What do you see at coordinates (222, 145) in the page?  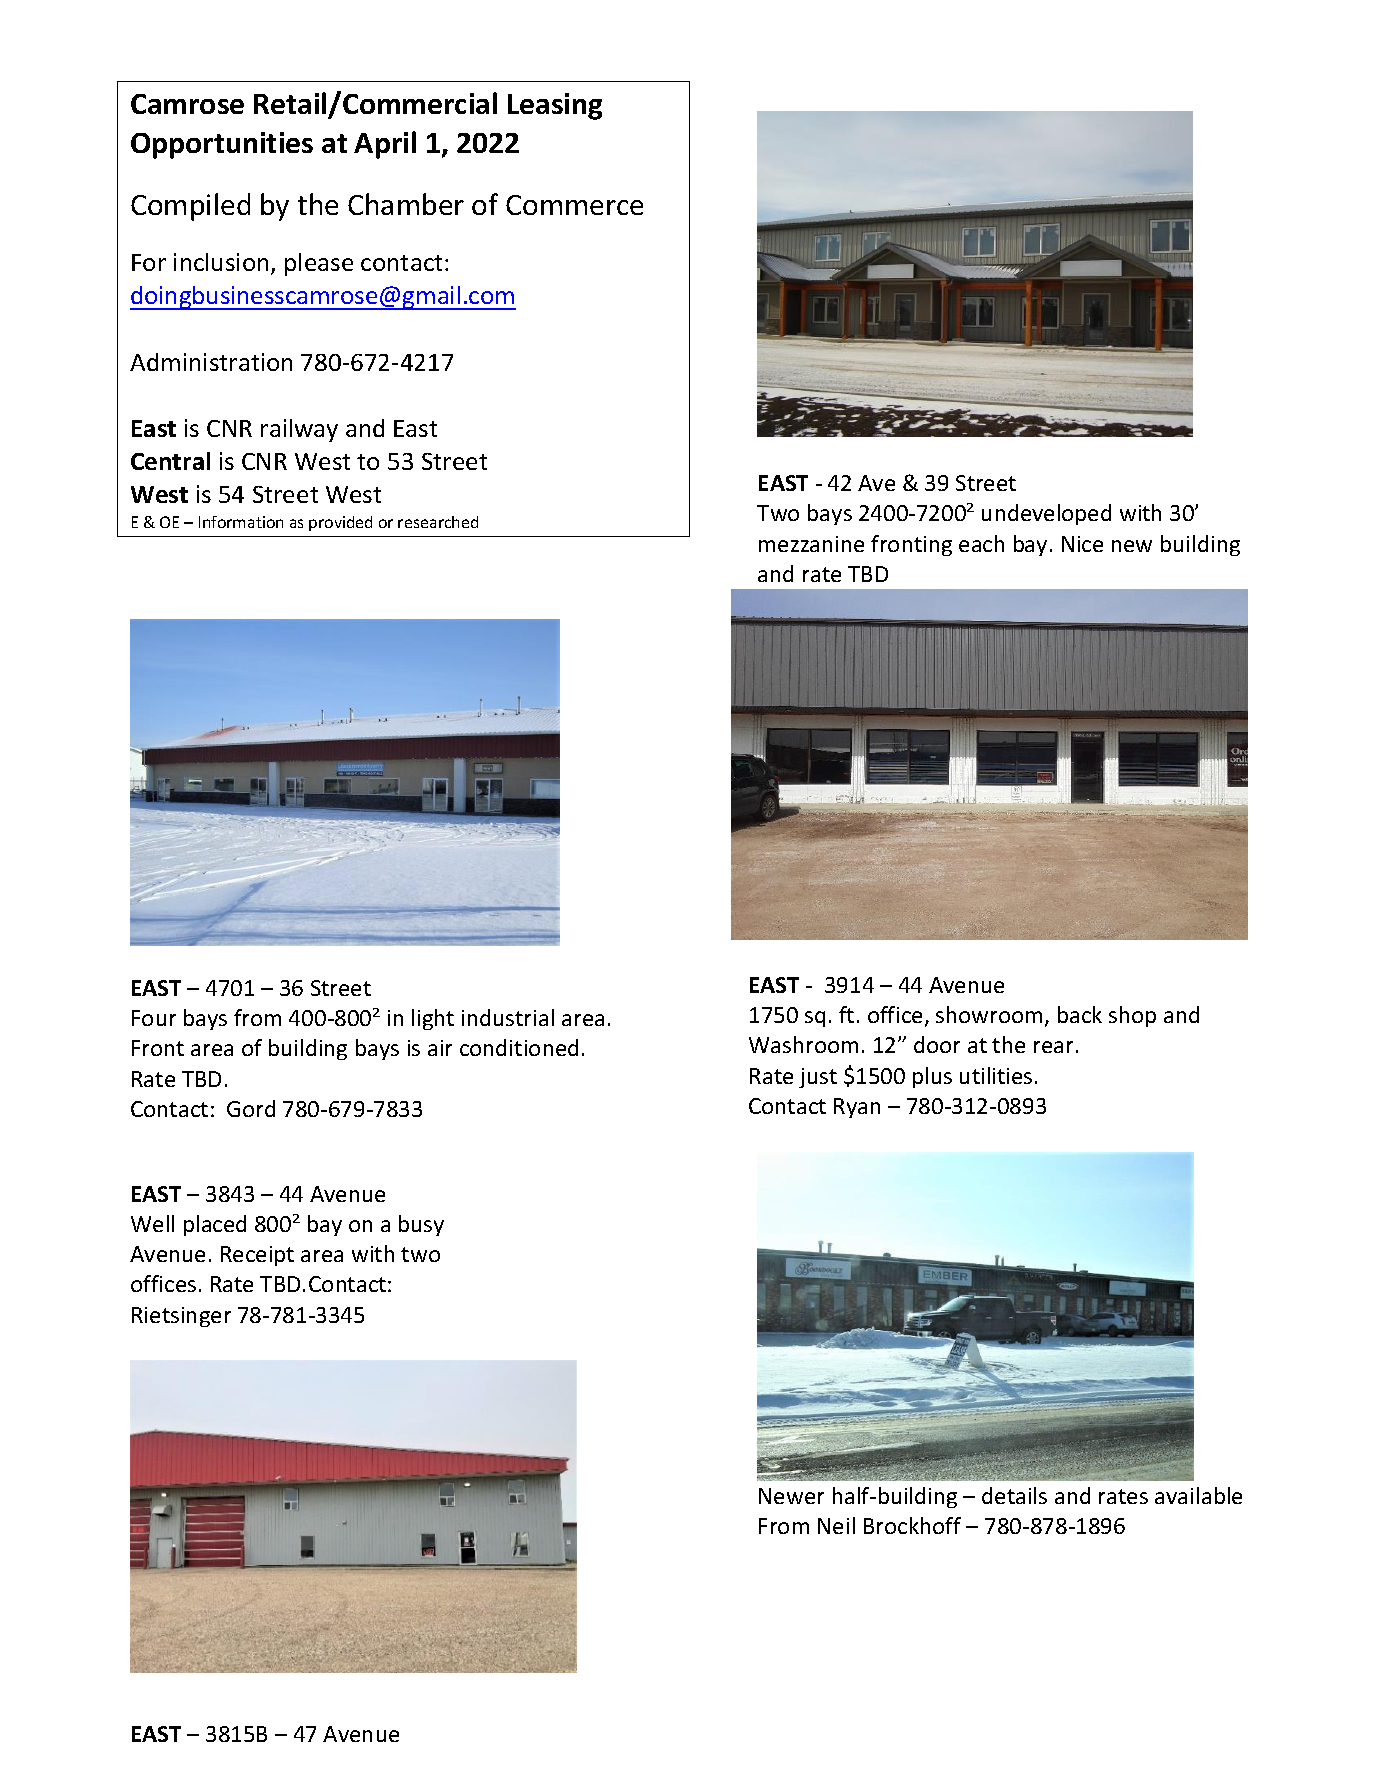 I see `Opportunities` at bounding box center [222, 145].
